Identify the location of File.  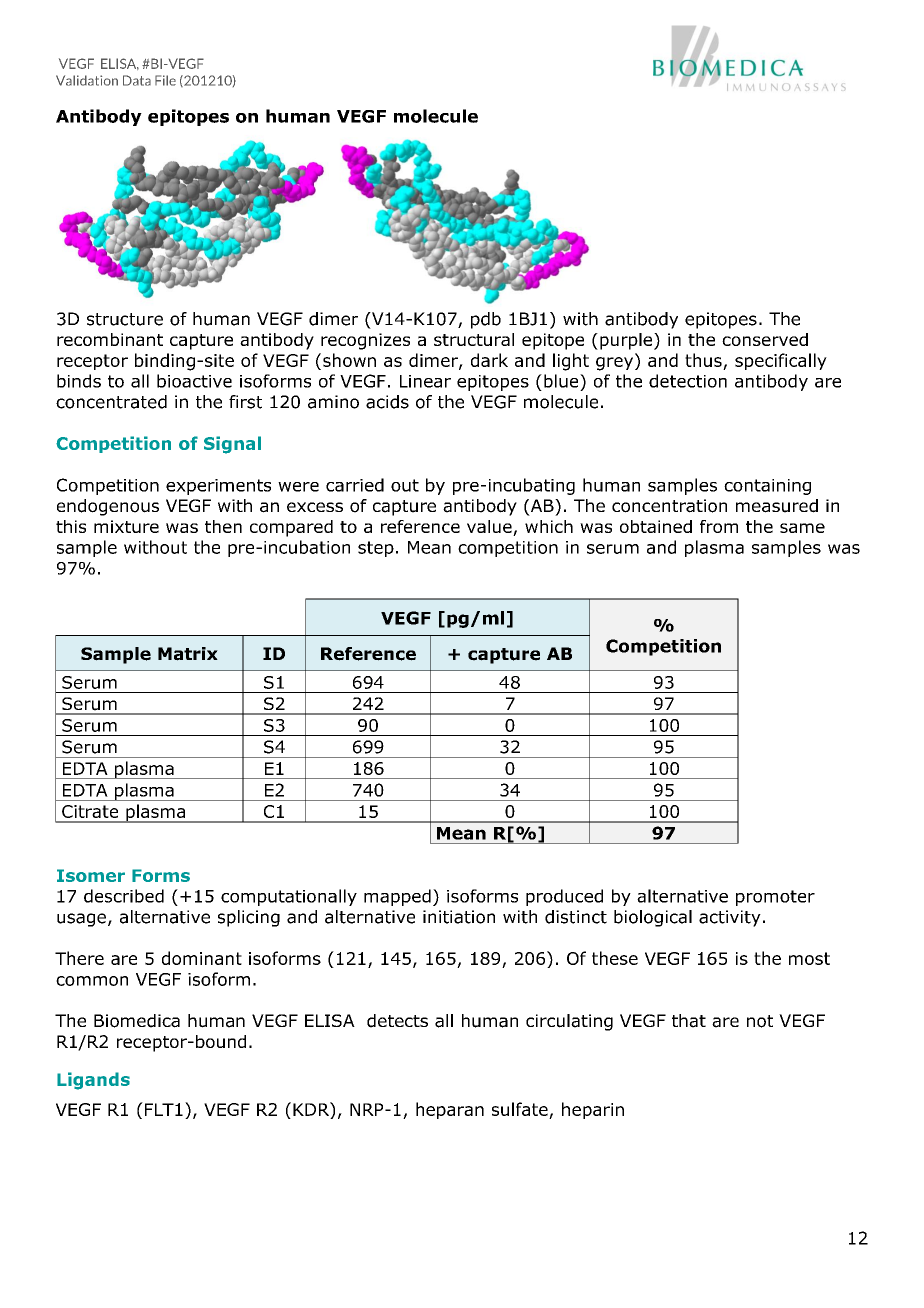
(165, 80).
